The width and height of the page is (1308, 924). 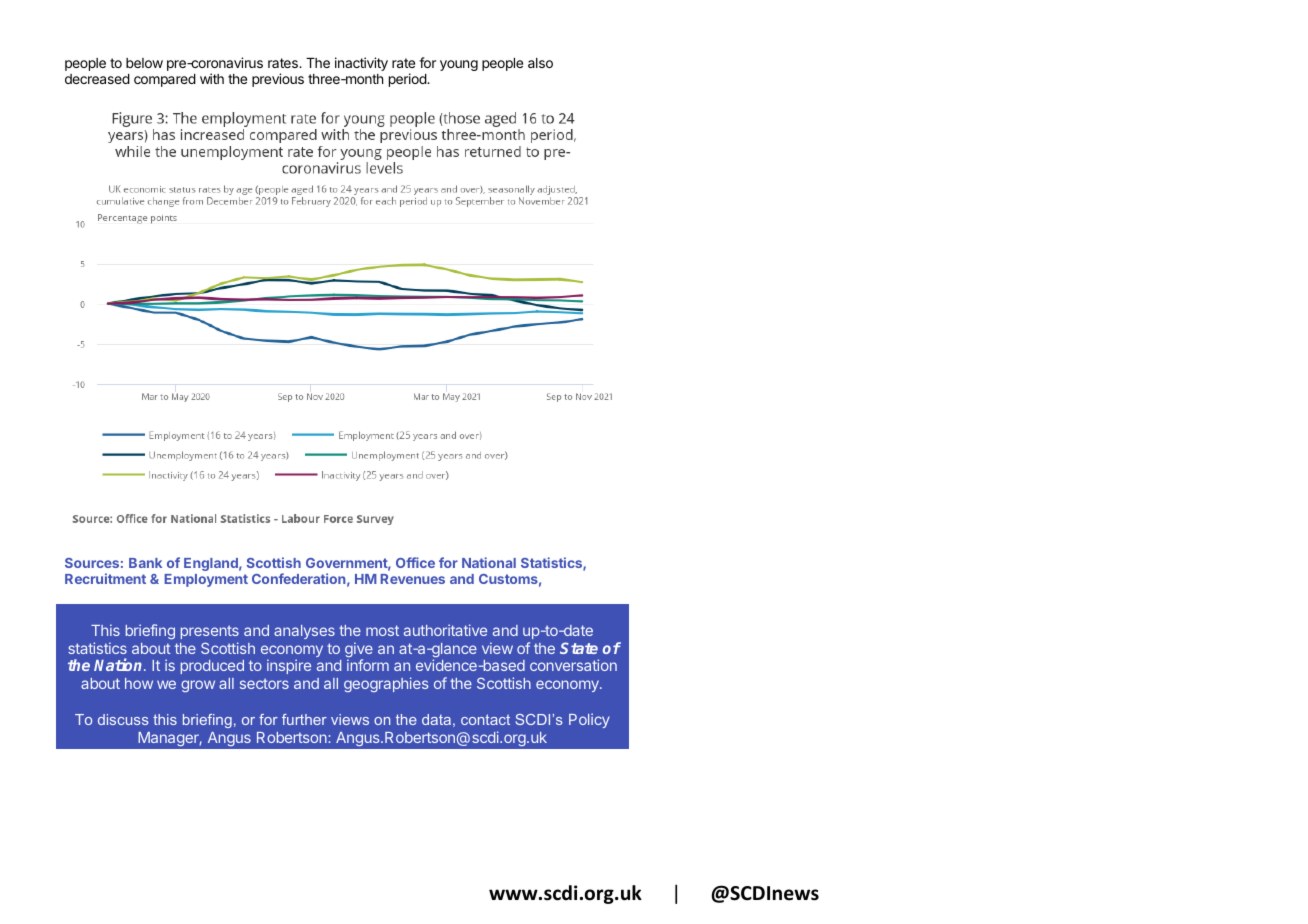 What do you see at coordinates (304, 719) in the page?
I see `further` at bounding box center [304, 719].
